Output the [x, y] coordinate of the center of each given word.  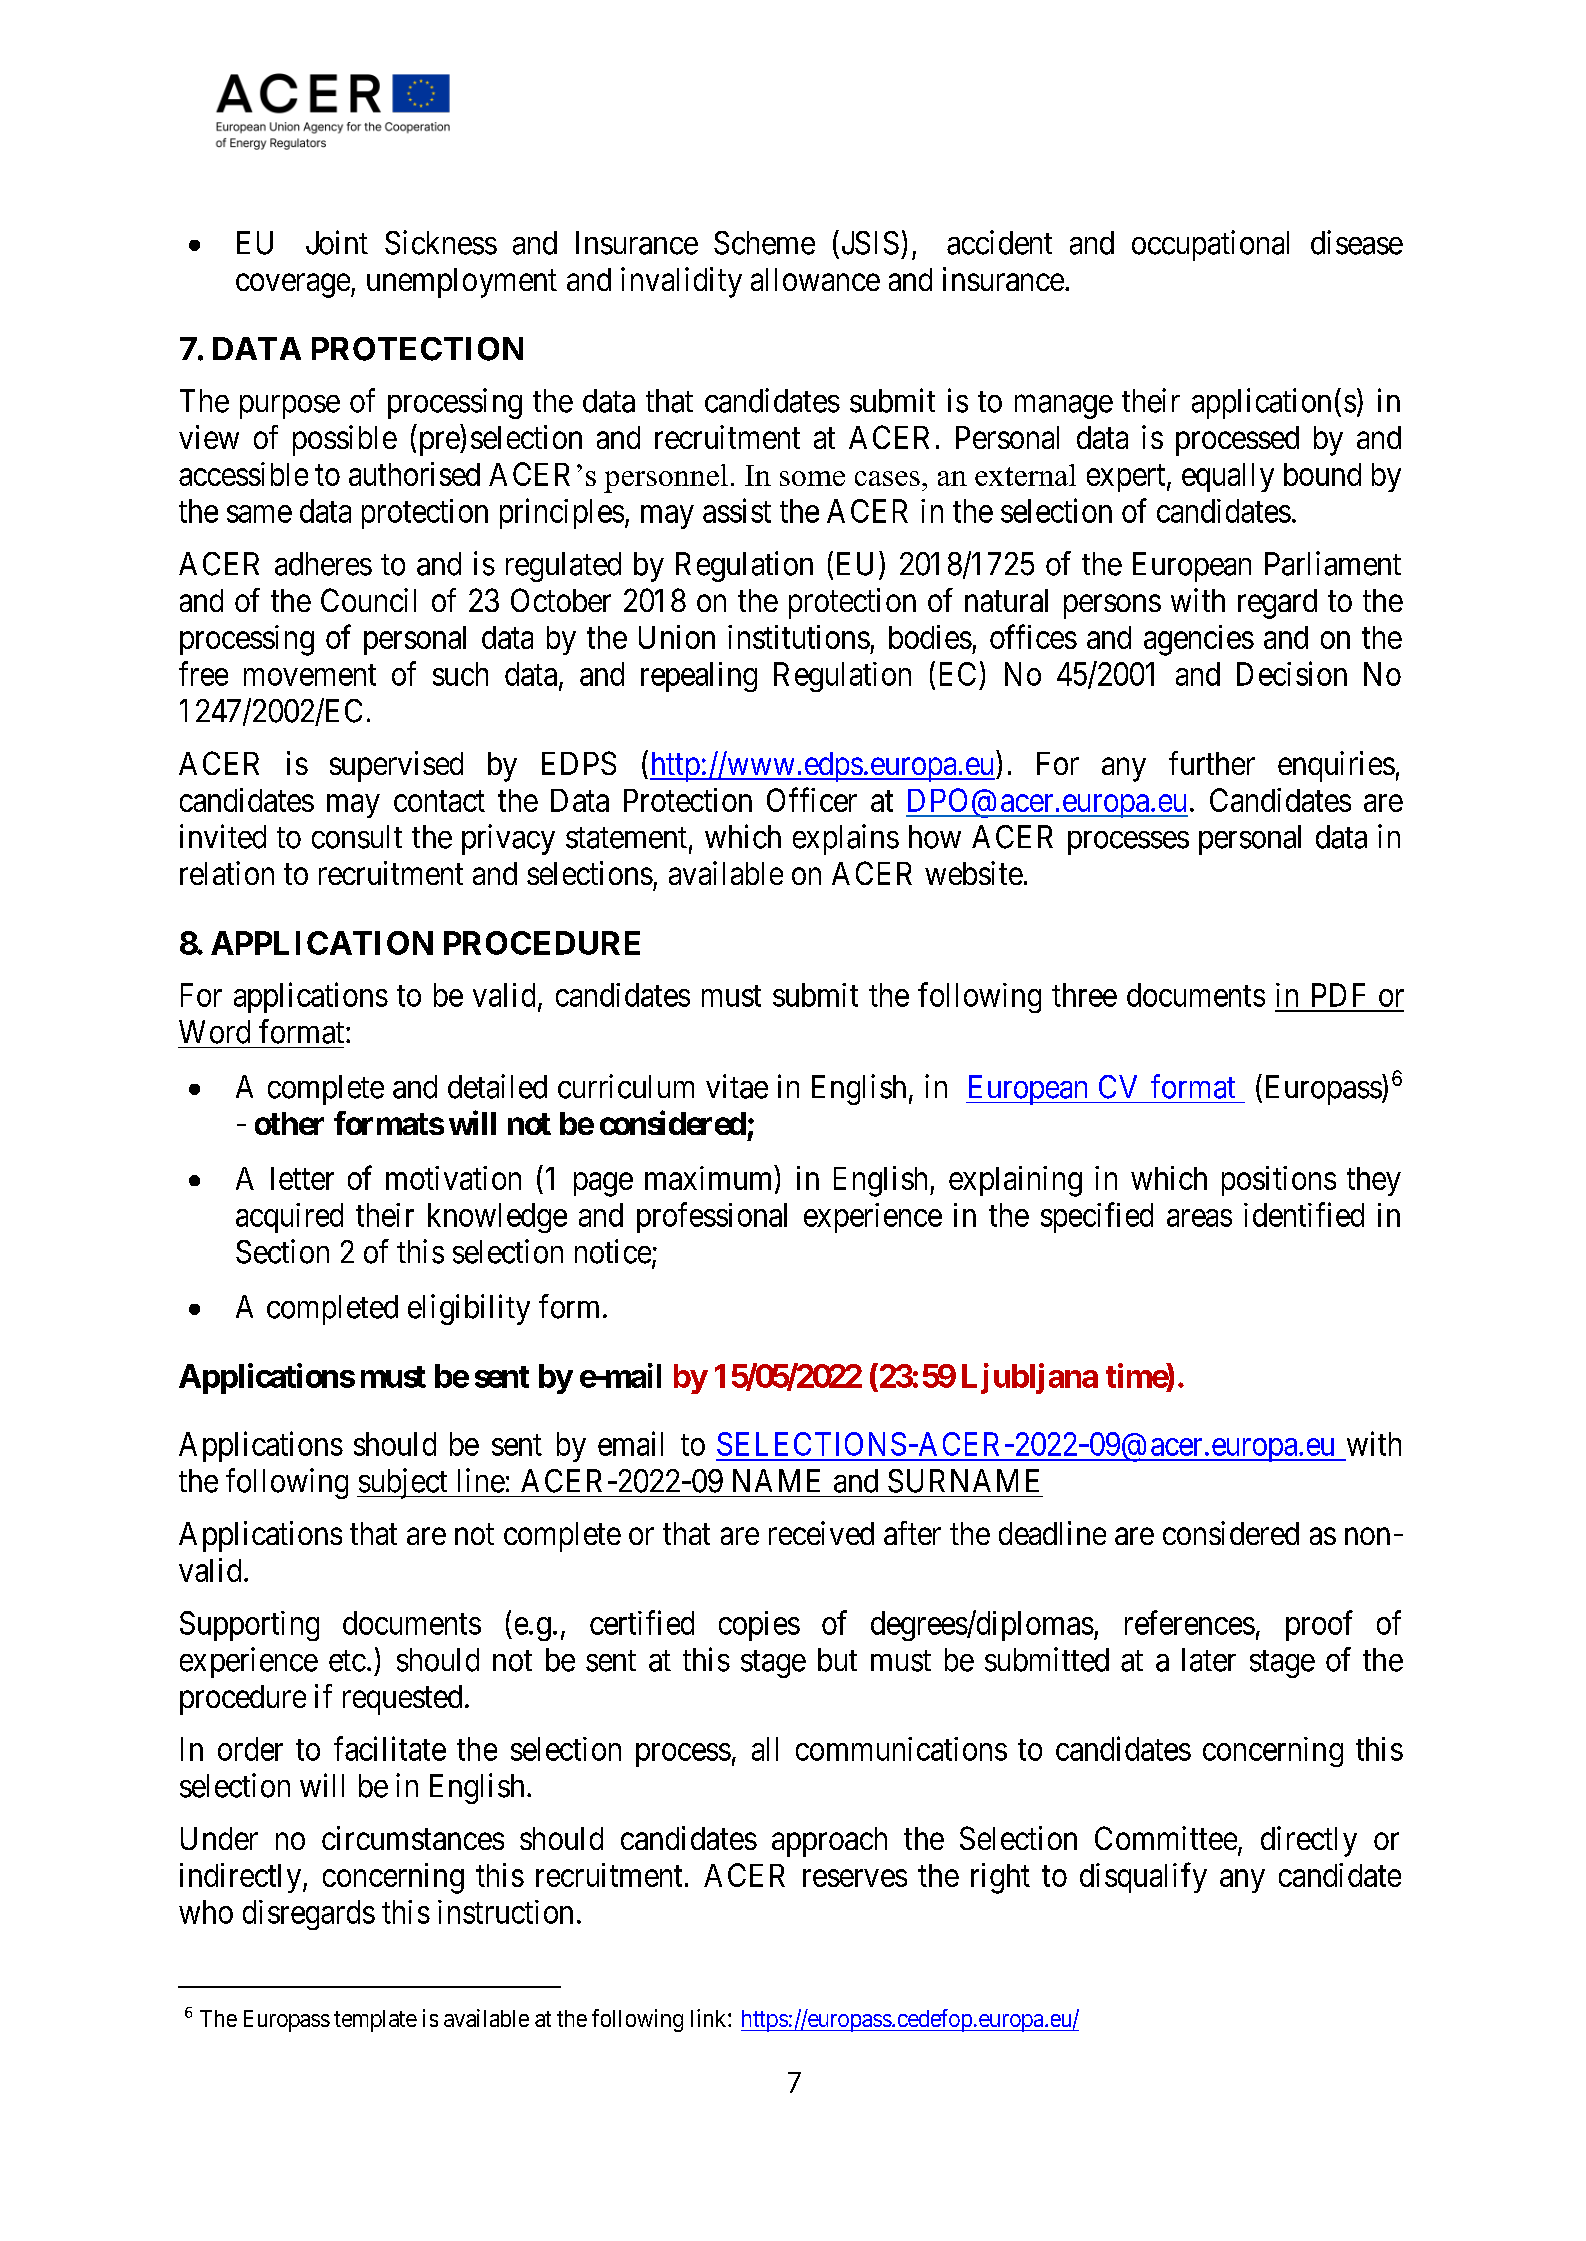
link [710, 2018]
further [1212, 763]
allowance [815, 279]
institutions [799, 637]
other [289, 1123]
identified [1304, 1214]
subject [403, 1483]
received [821, 1533]
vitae [737, 1086]
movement [310, 675]
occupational [1210, 245]
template [375, 2021]
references [1190, 1622]
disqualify [1143, 1878]
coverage [293, 286]
